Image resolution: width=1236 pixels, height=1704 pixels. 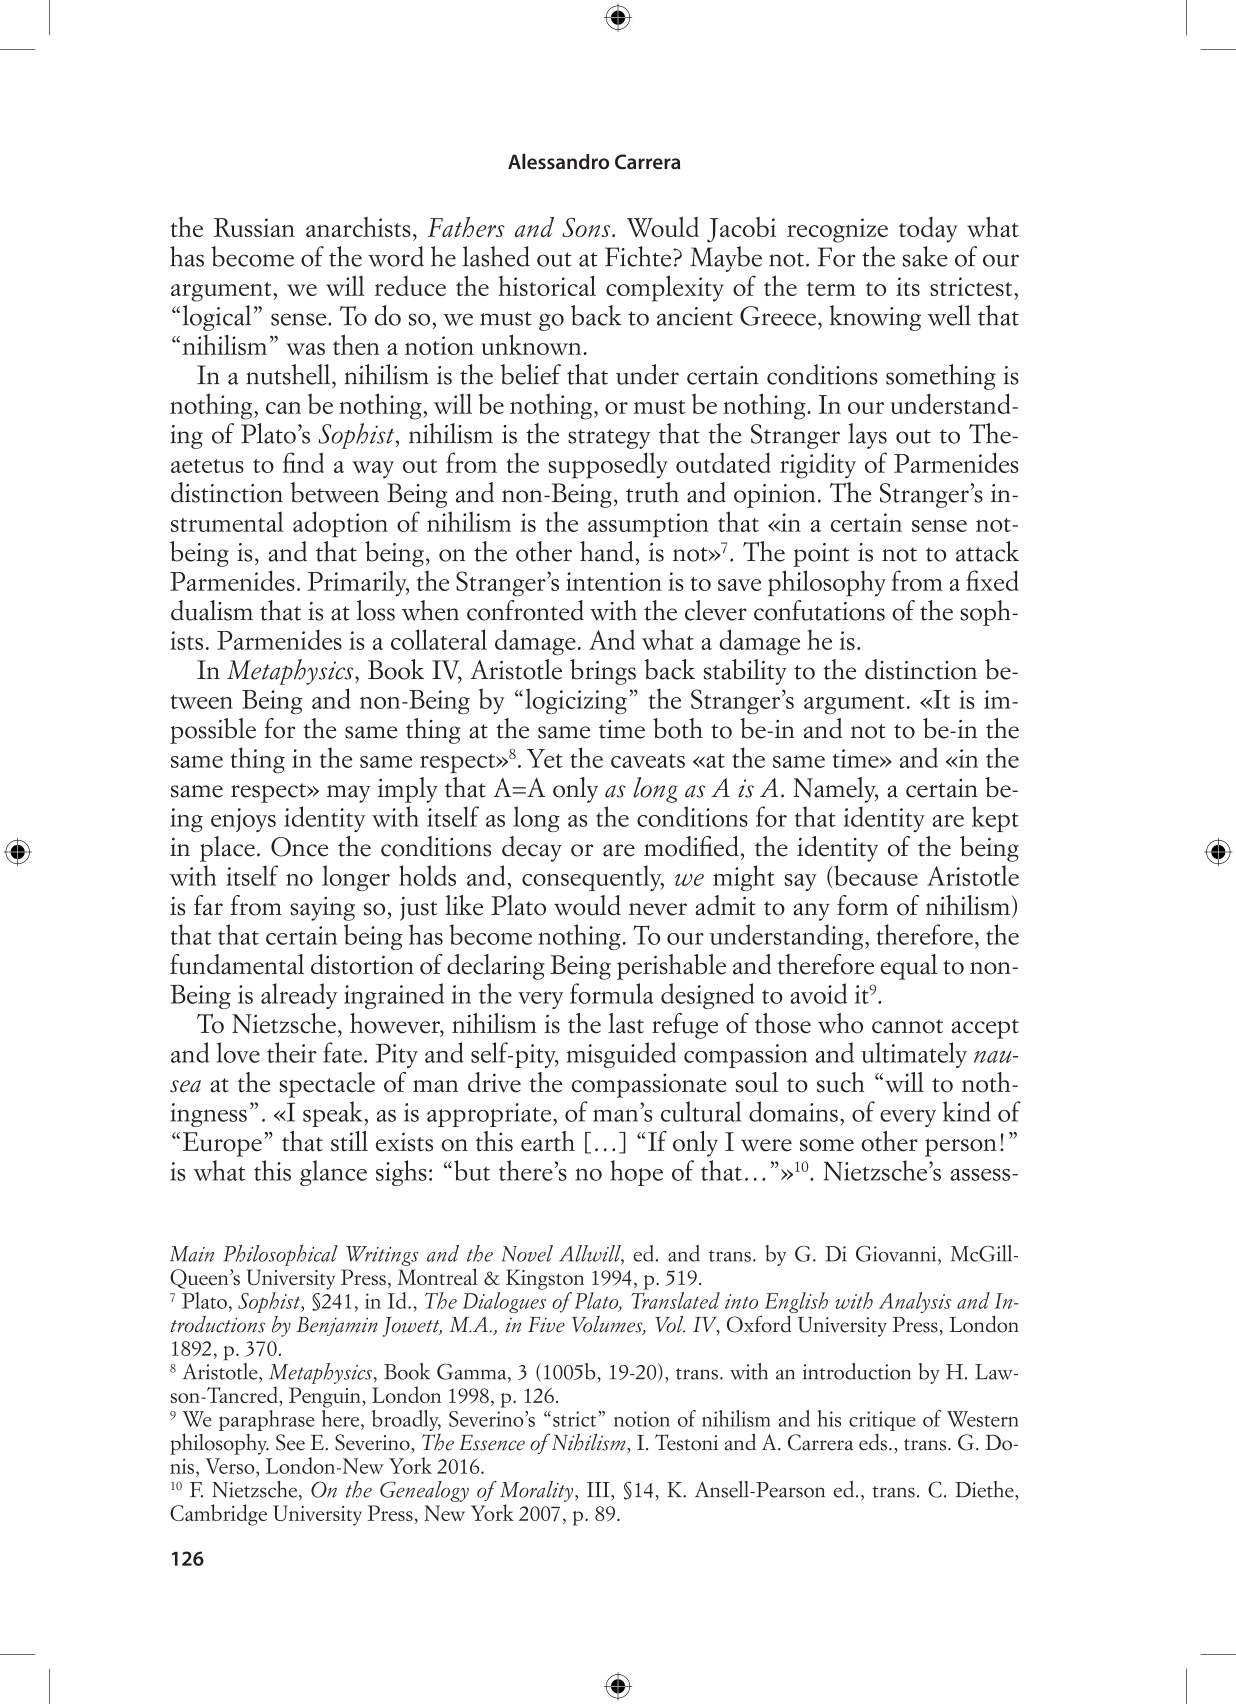 What do you see at coordinates (299, 847) in the screenshot?
I see `Once` at bounding box center [299, 847].
